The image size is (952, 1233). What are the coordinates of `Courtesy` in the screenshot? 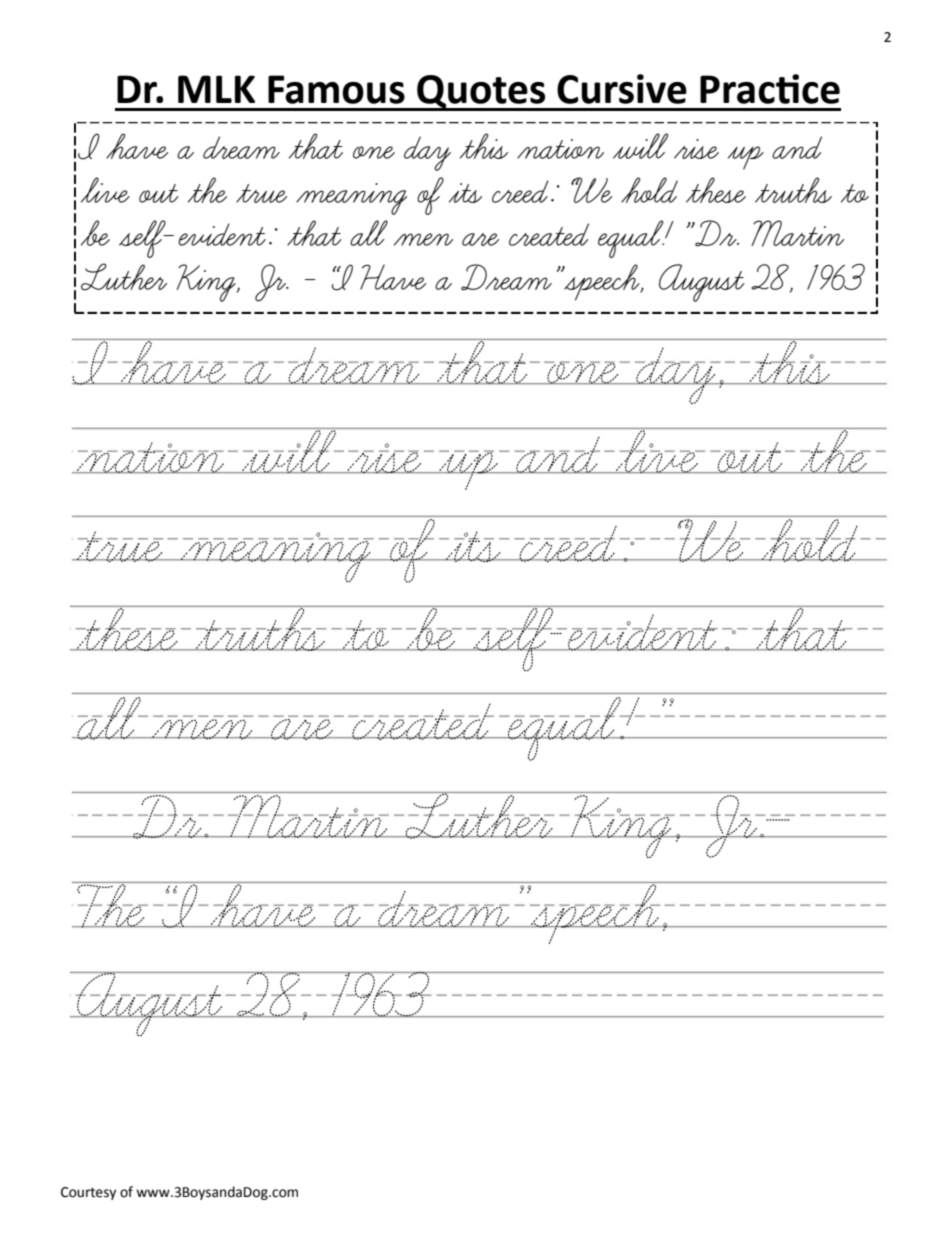 It's located at (88, 1193).
